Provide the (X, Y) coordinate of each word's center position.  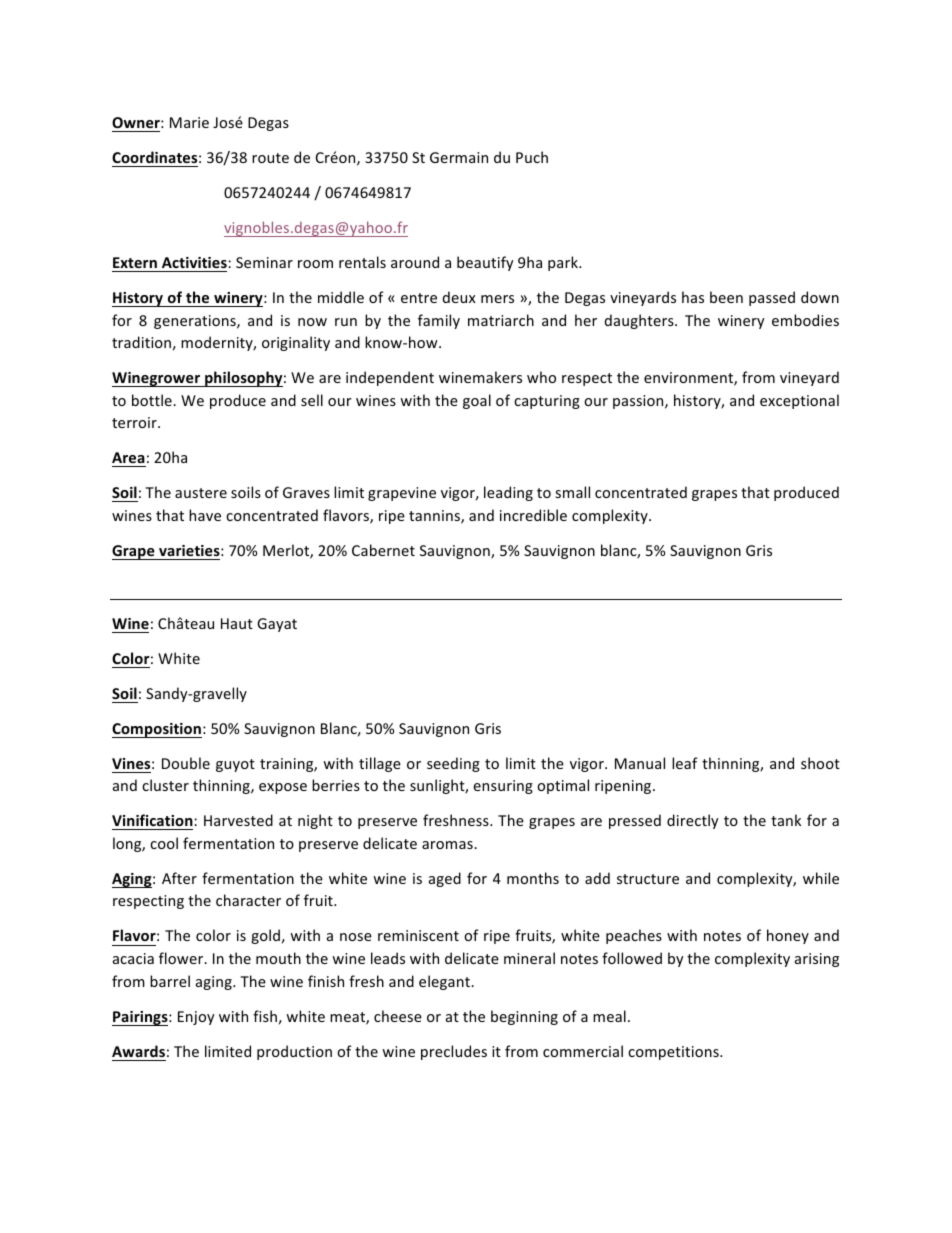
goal (477, 401)
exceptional (799, 401)
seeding (453, 764)
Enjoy (196, 1018)
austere (201, 493)
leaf (685, 763)
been (726, 297)
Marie (189, 122)
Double (186, 763)
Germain (459, 157)
